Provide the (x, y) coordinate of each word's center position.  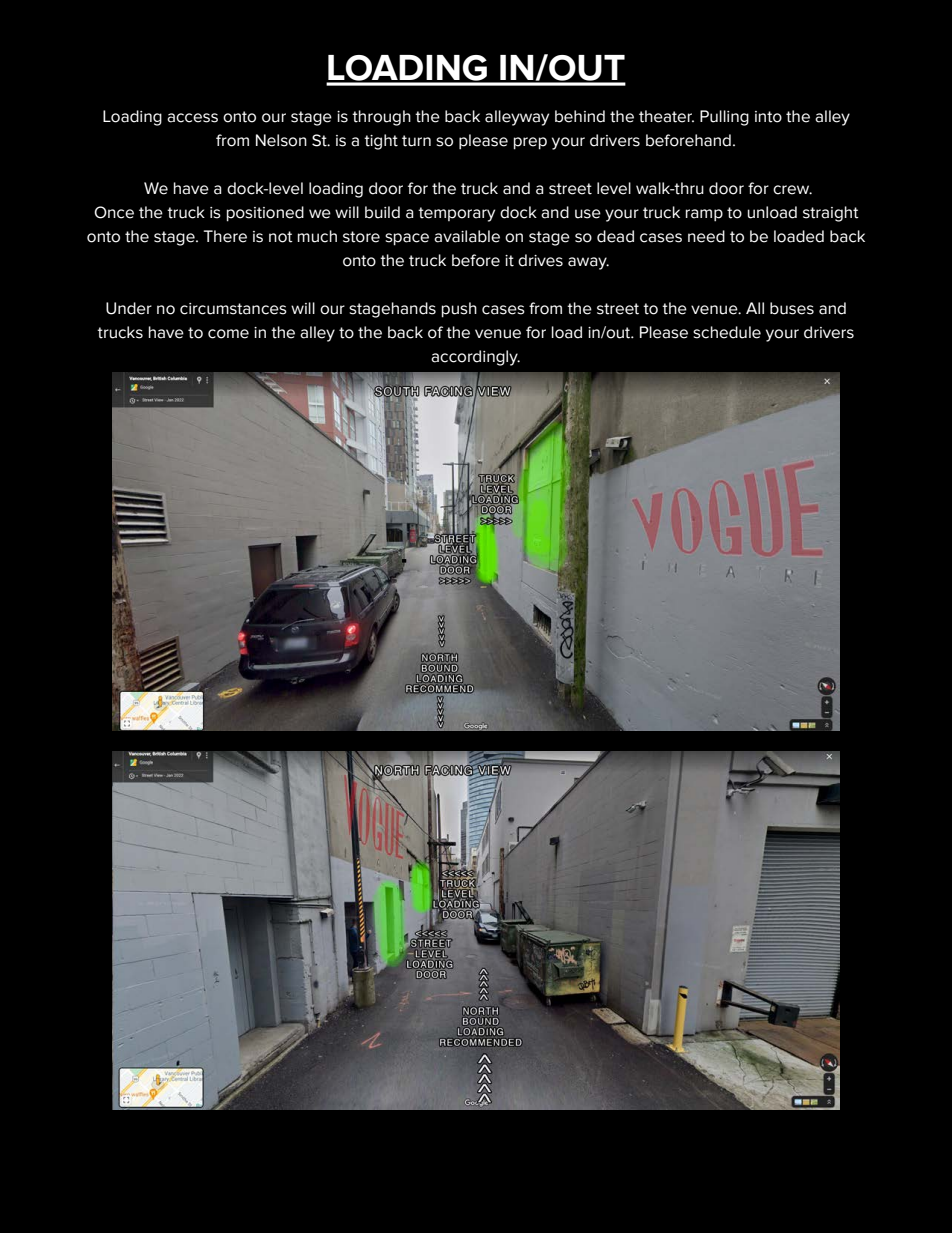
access (192, 118)
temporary (456, 214)
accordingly (475, 358)
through (381, 118)
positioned (265, 214)
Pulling (724, 118)
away (588, 263)
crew (792, 190)
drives (540, 260)
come (228, 334)
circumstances (233, 309)
